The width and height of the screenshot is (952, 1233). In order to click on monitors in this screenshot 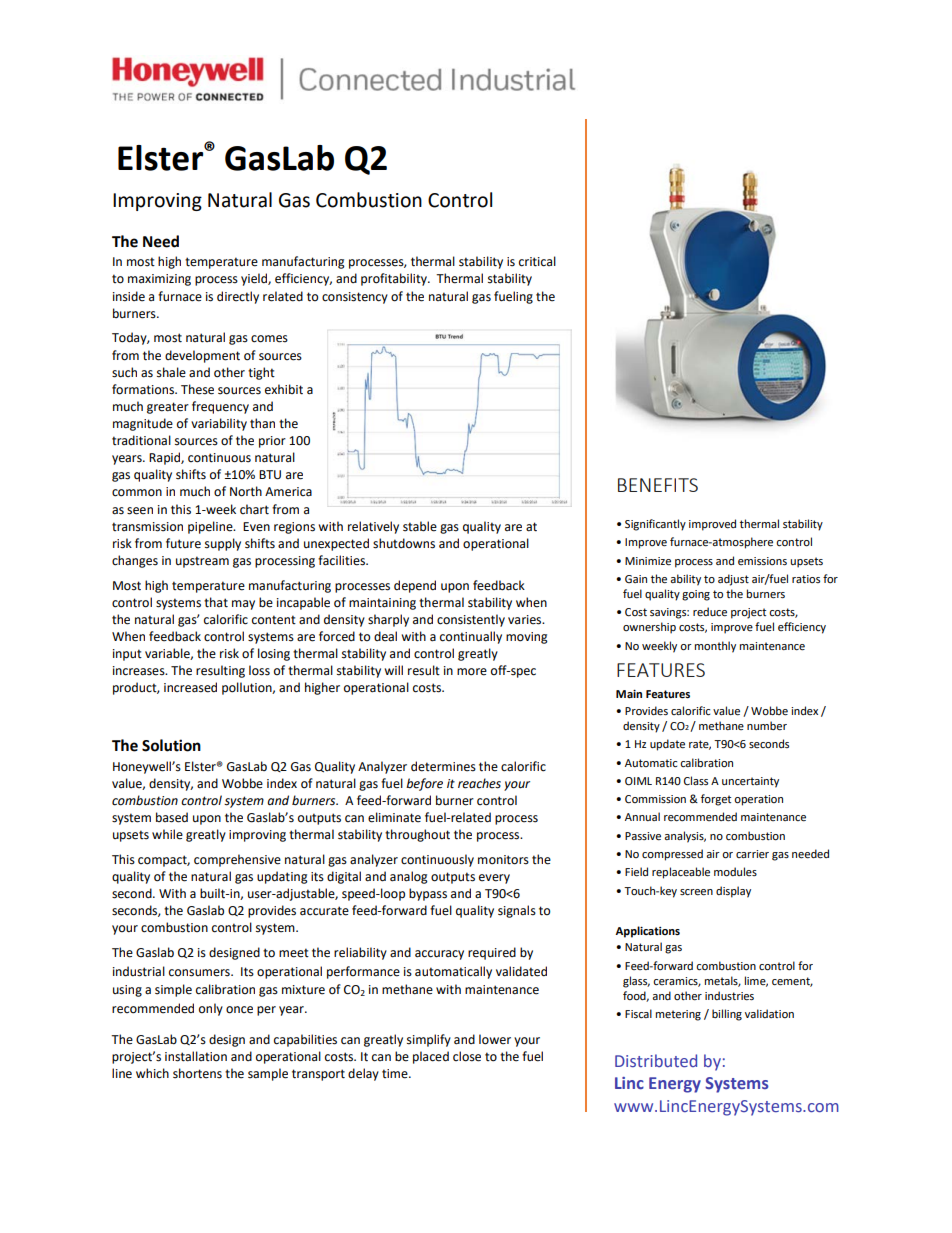, I will do `click(503, 860)`.
